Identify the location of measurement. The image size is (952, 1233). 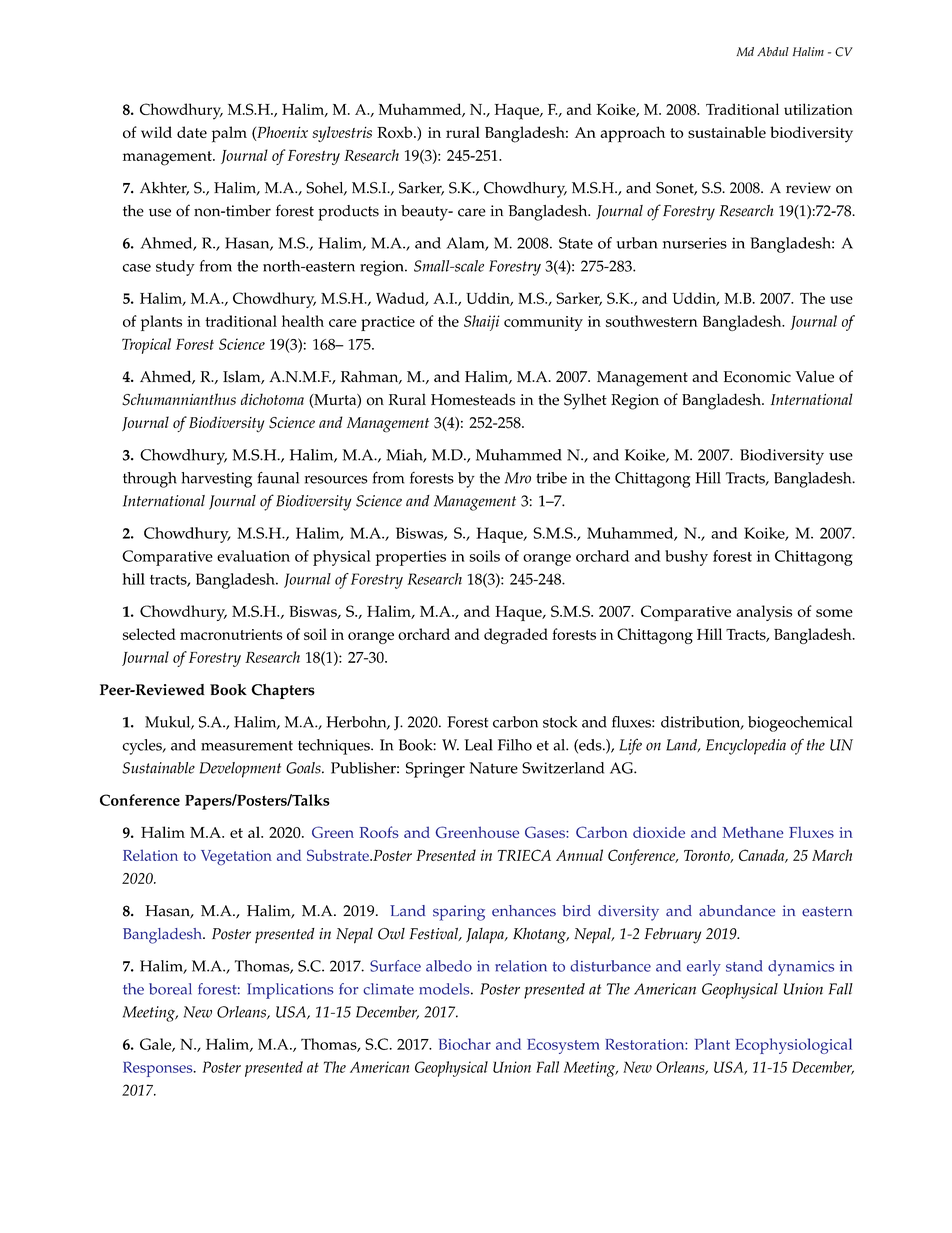
(247, 745).
